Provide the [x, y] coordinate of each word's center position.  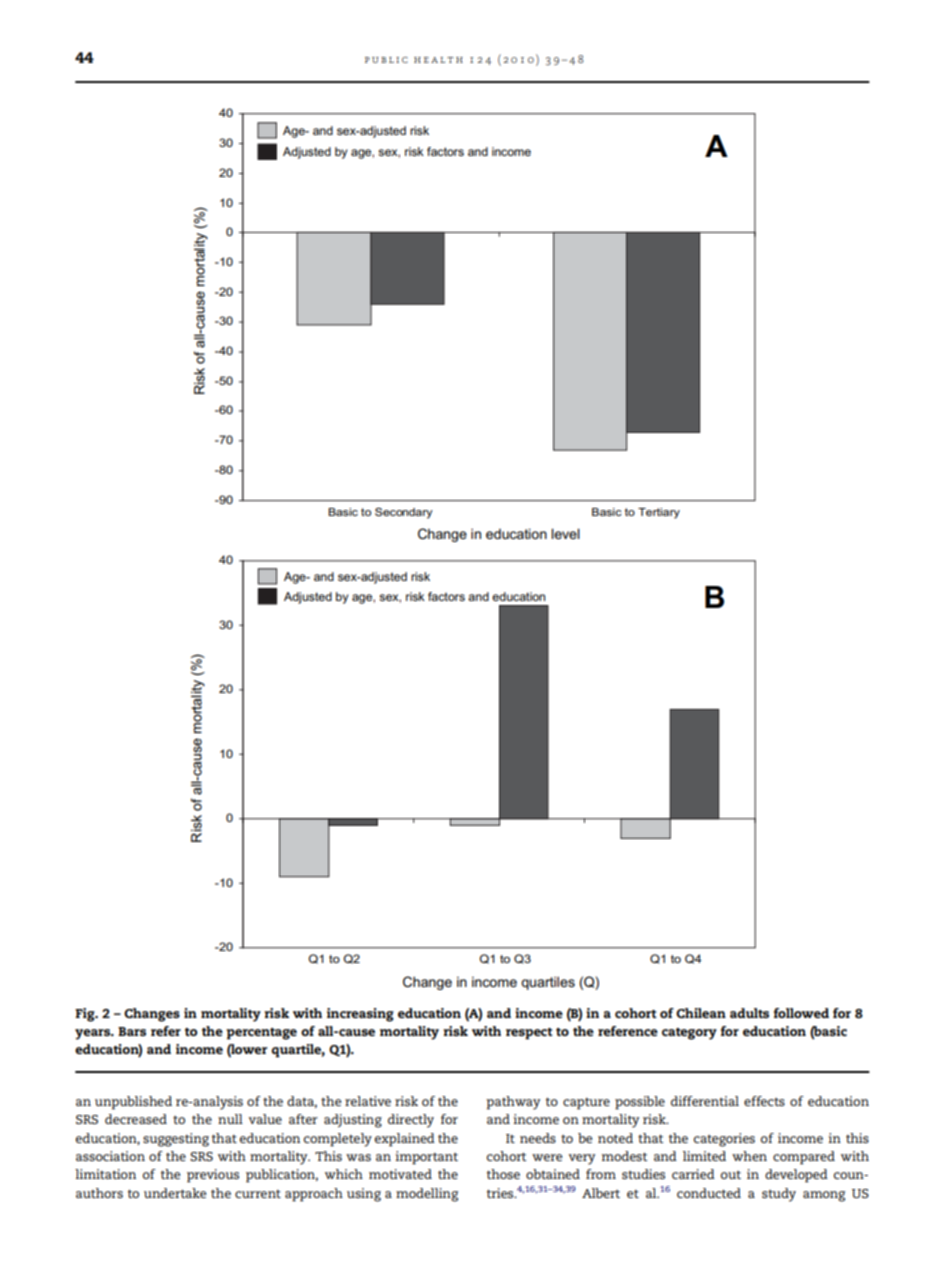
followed [801, 1013]
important [426, 1158]
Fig [86, 1015]
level [565, 533]
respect [529, 1034]
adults [749, 1013]
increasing [360, 1015]
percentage [261, 1034]
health [438, 60]
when [749, 1156]
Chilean [701, 1013]
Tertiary [659, 513]
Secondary [404, 513]
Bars [132, 1031]
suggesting [176, 1140]
